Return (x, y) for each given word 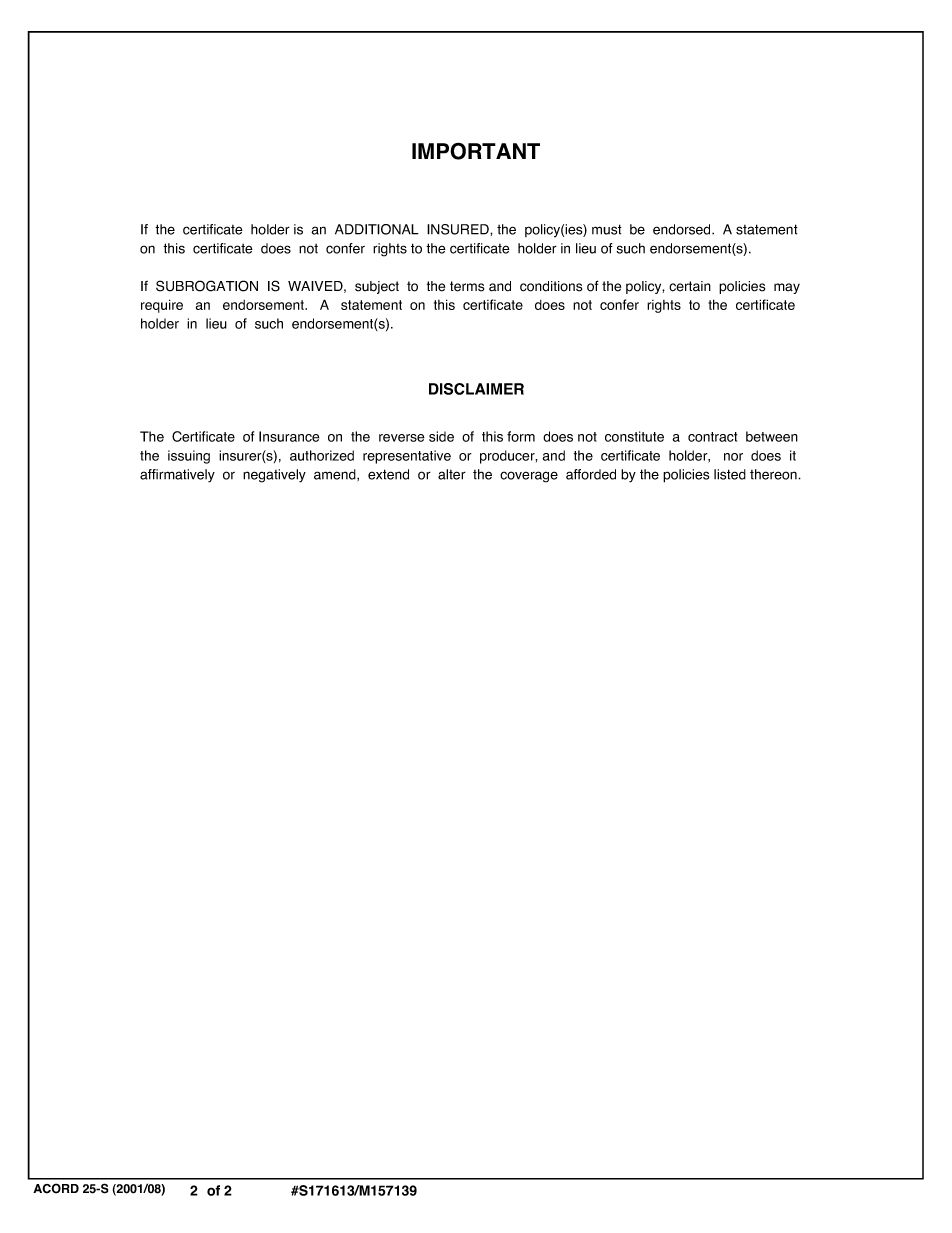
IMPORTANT (476, 151)
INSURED (459, 229)
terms (467, 286)
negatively (274, 476)
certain (690, 286)
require (162, 306)
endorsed (683, 229)
